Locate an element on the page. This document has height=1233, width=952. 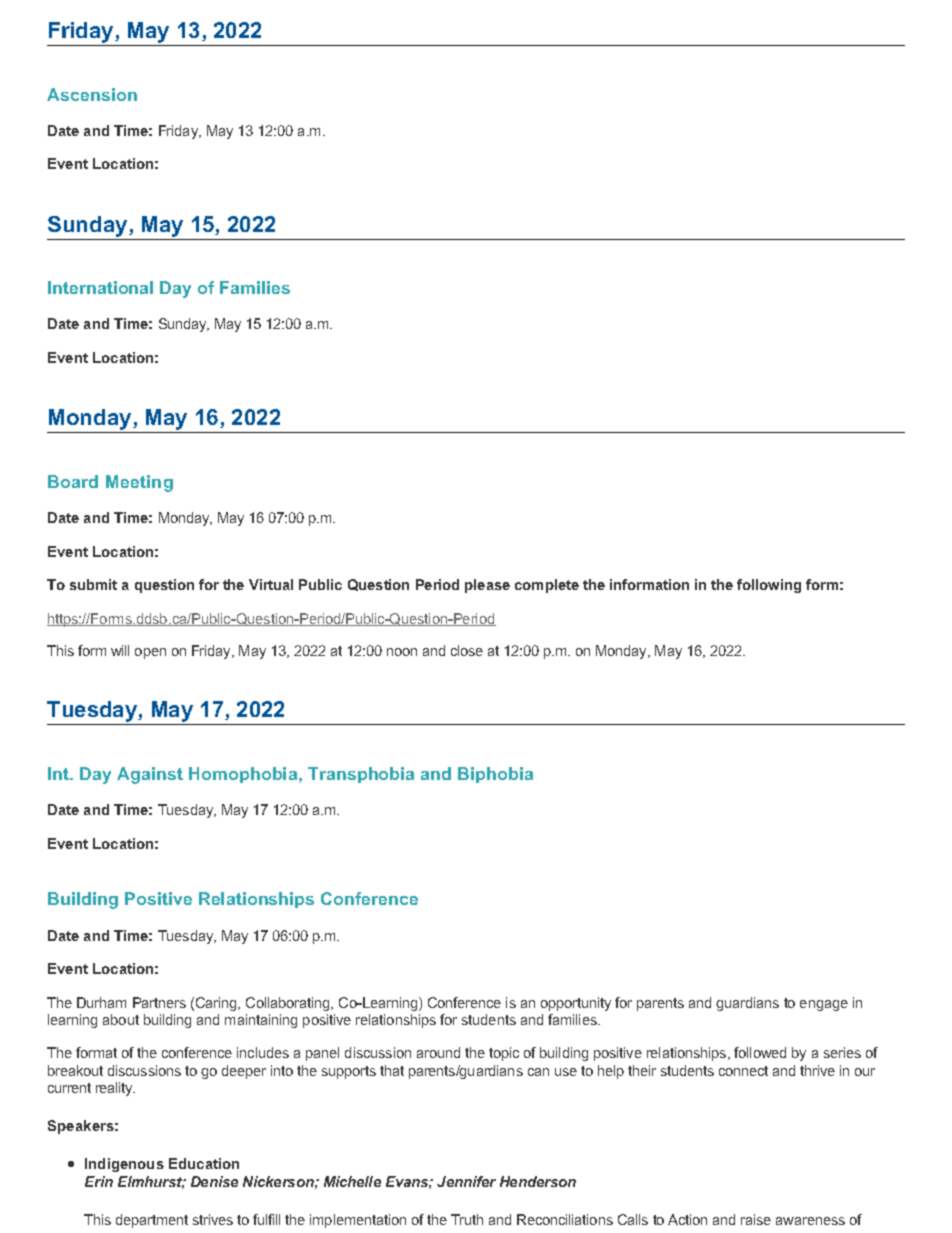
Biphobia is located at coordinates (495, 775).
